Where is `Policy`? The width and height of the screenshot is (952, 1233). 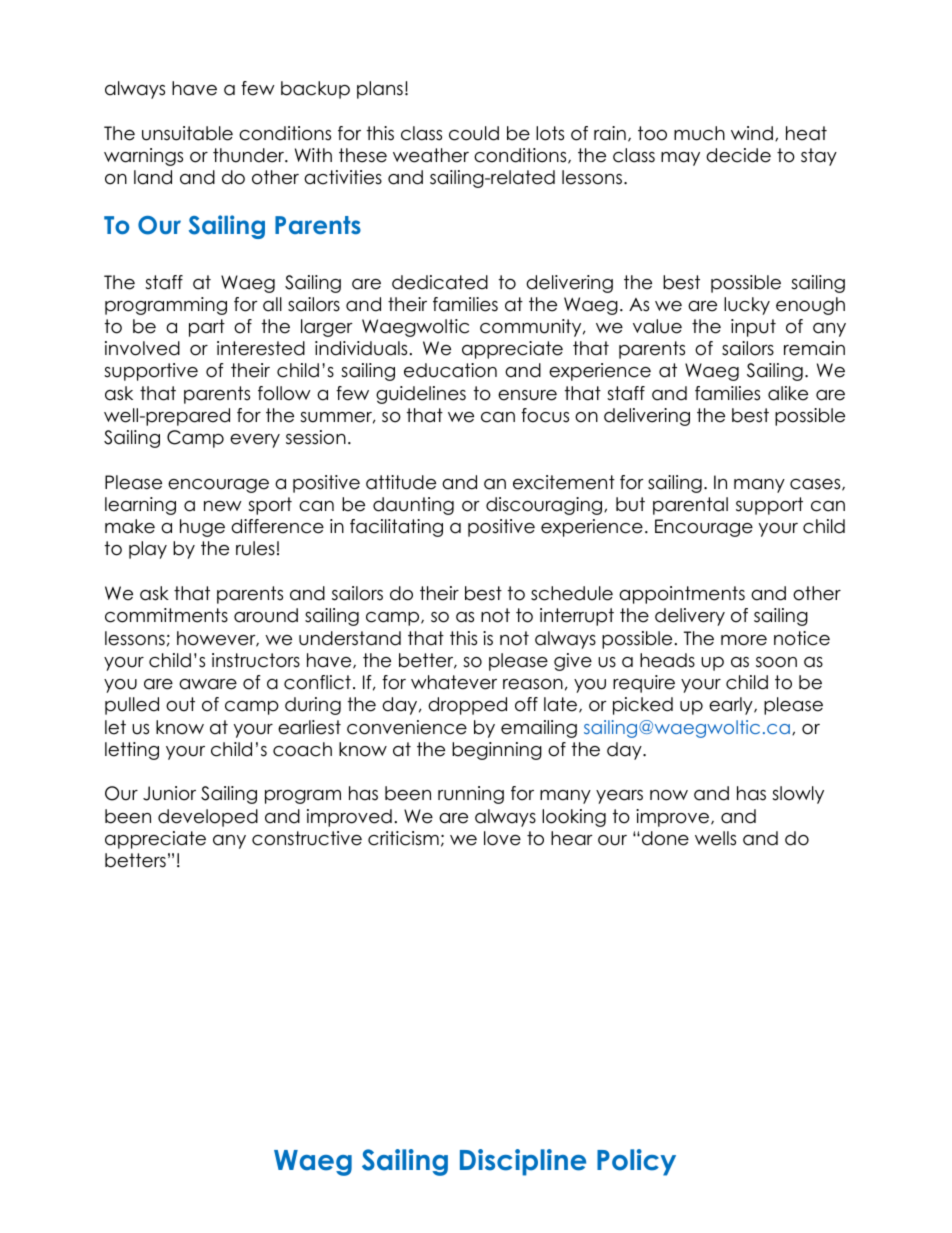 Policy is located at coordinates (636, 1162).
